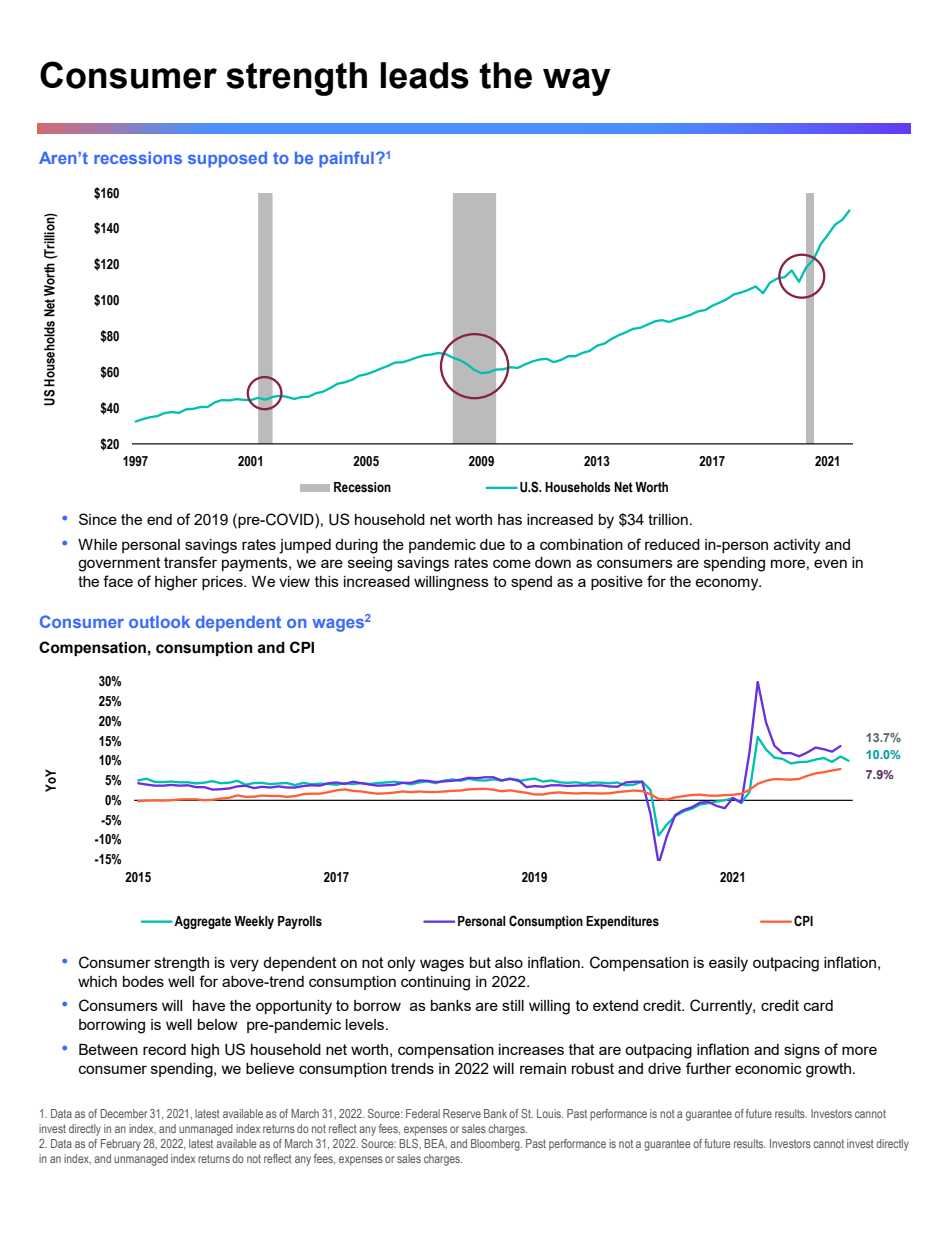 This image has width=952, height=1233. Describe the element at coordinates (227, 160) in the image. I see `supposed` at that location.
